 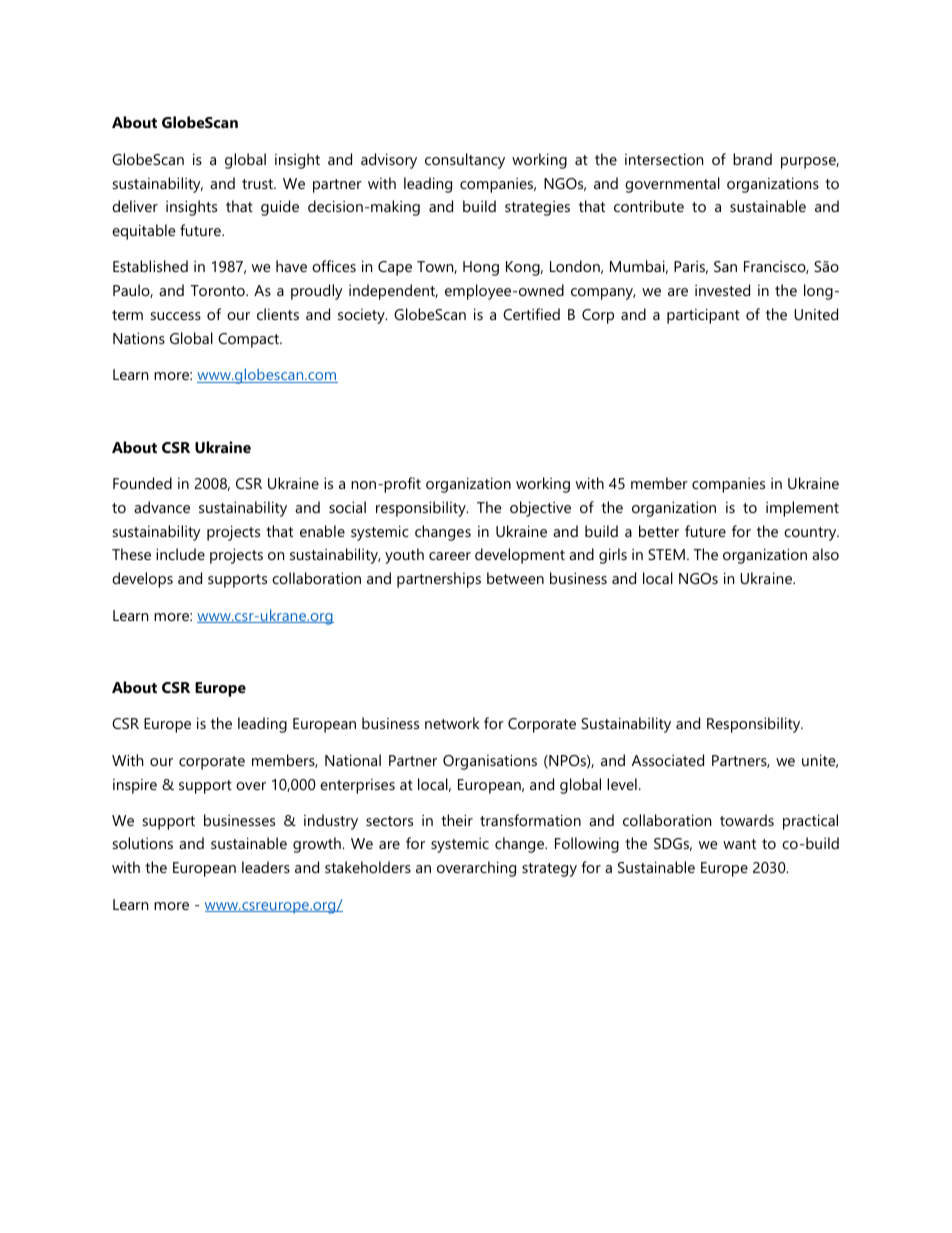 What do you see at coordinates (531, 314) in the page?
I see `Certified` at bounding box center [531, 314].
